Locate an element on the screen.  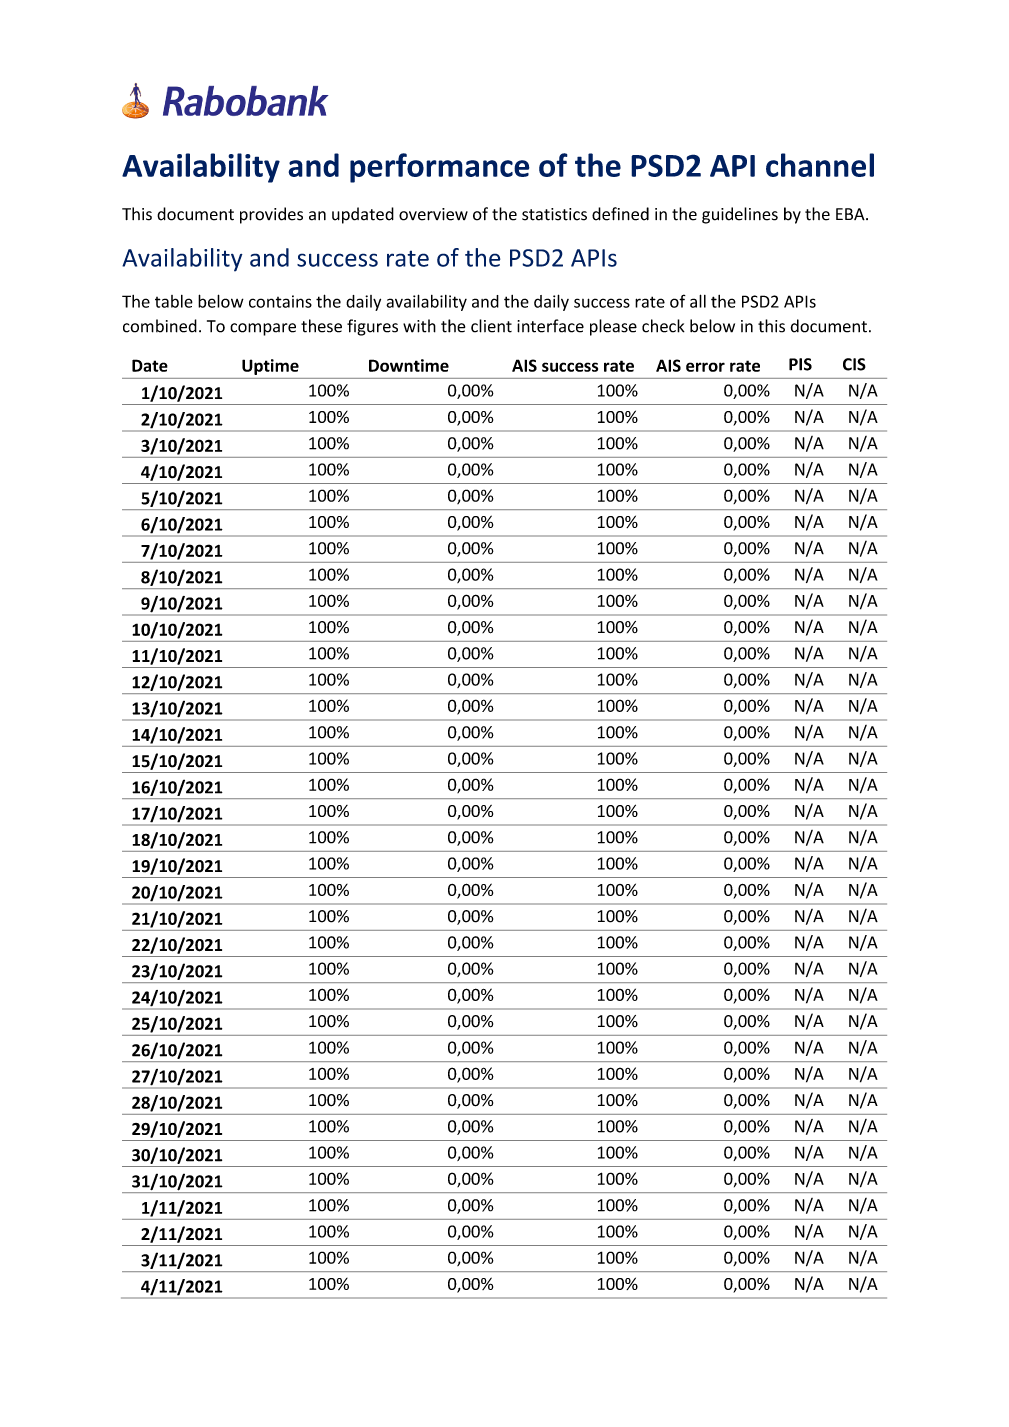
all is located at coordinates (698, 301).
